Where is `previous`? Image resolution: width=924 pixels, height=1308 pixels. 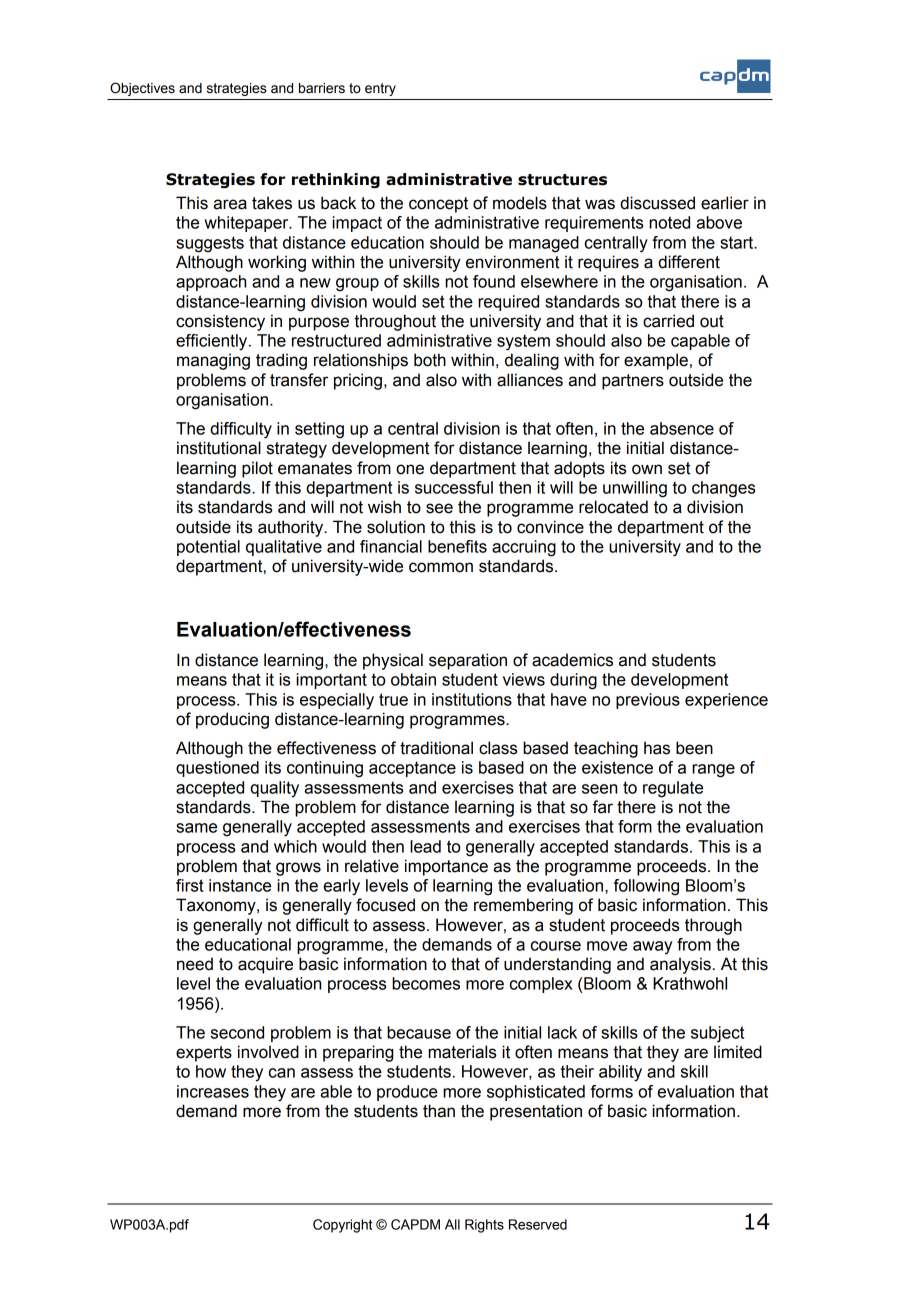
previous is located at coordinates (648, 701).
